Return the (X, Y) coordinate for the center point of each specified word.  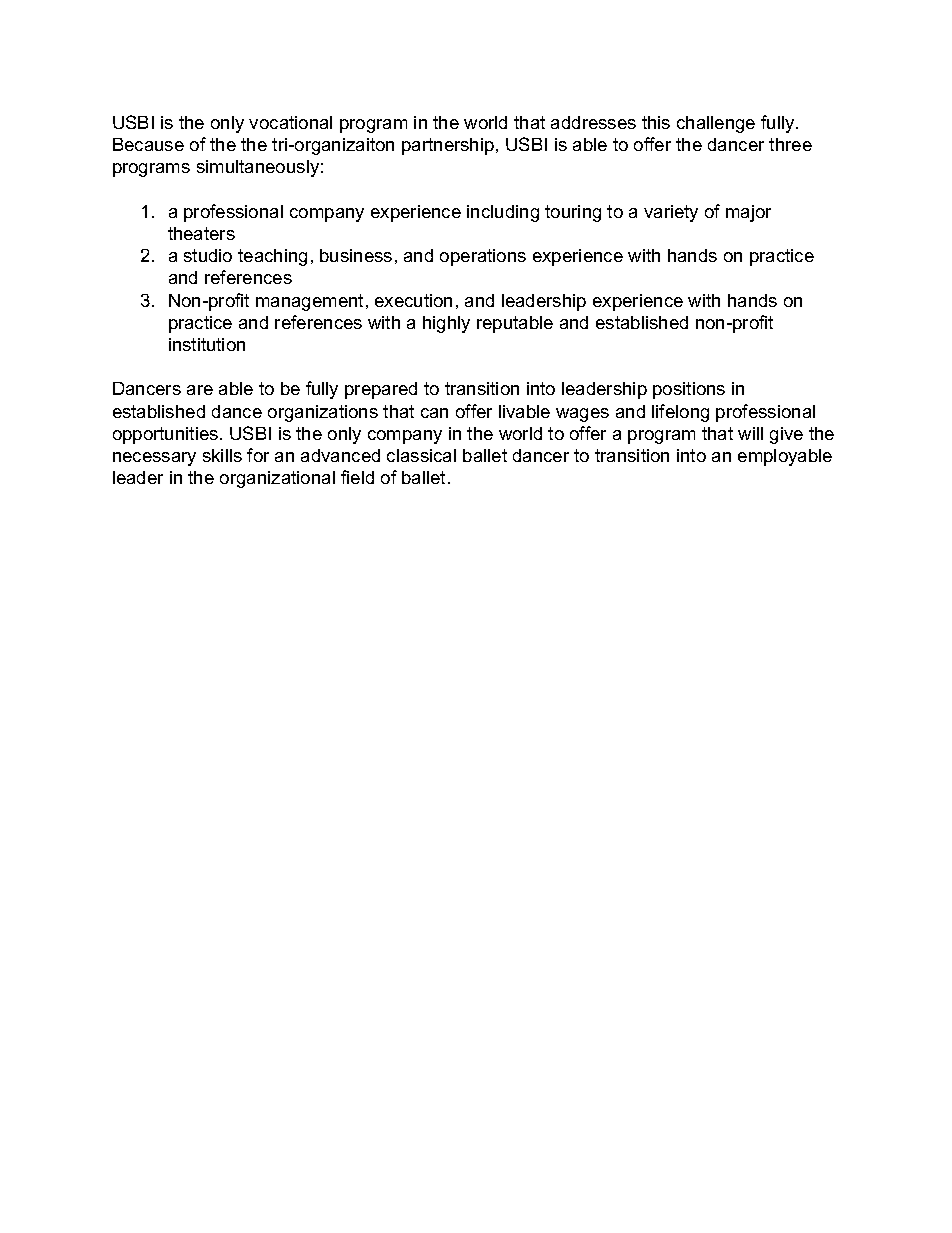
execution (413, 300)
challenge (716, 124)
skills (222, 455)
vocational (290, 122)
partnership (448, 146)
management (309, 302)
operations (483, 257)
